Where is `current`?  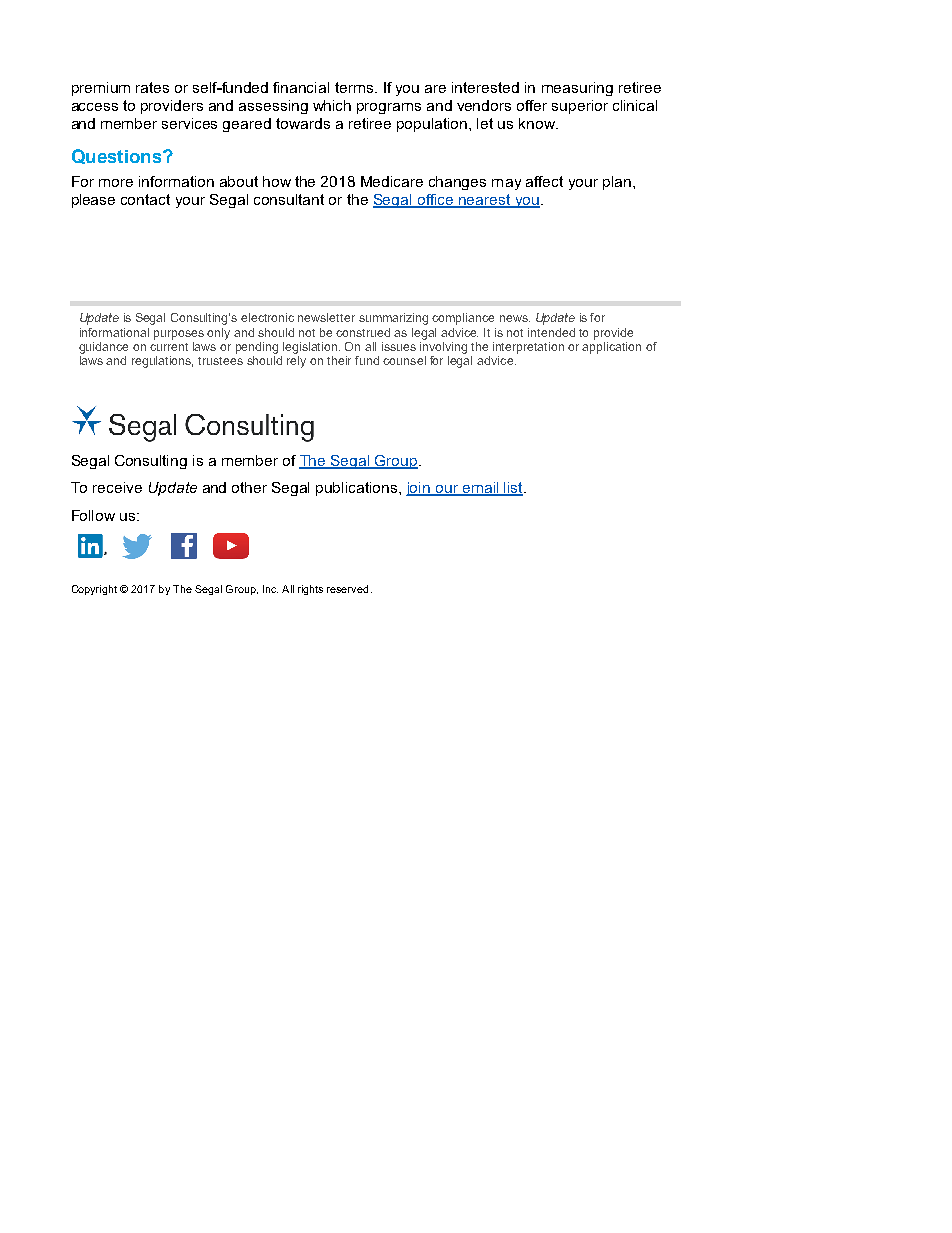
current is located at coordinates (169, 347).
